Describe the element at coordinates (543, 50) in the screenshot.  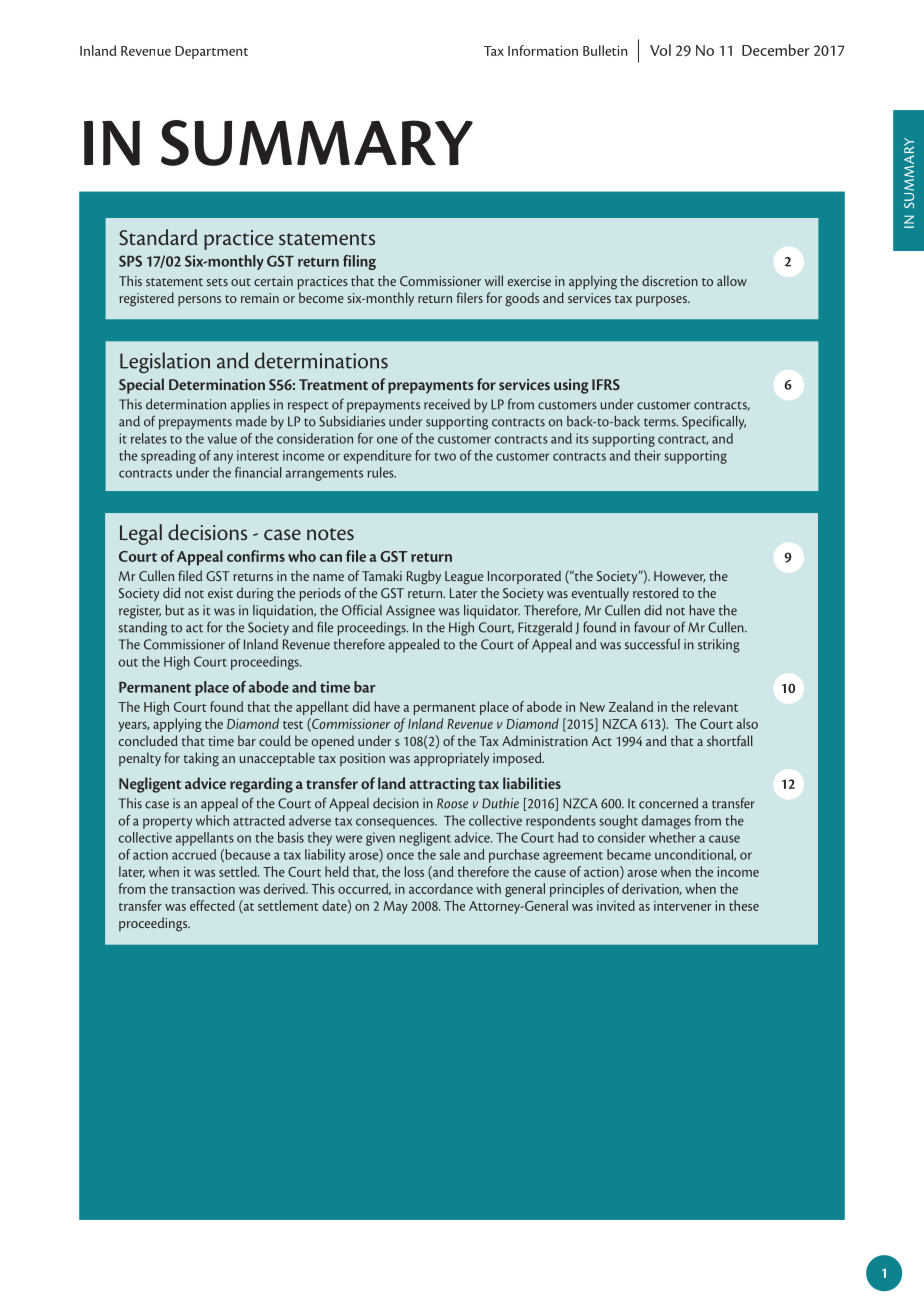
I see `Information` at that location.
